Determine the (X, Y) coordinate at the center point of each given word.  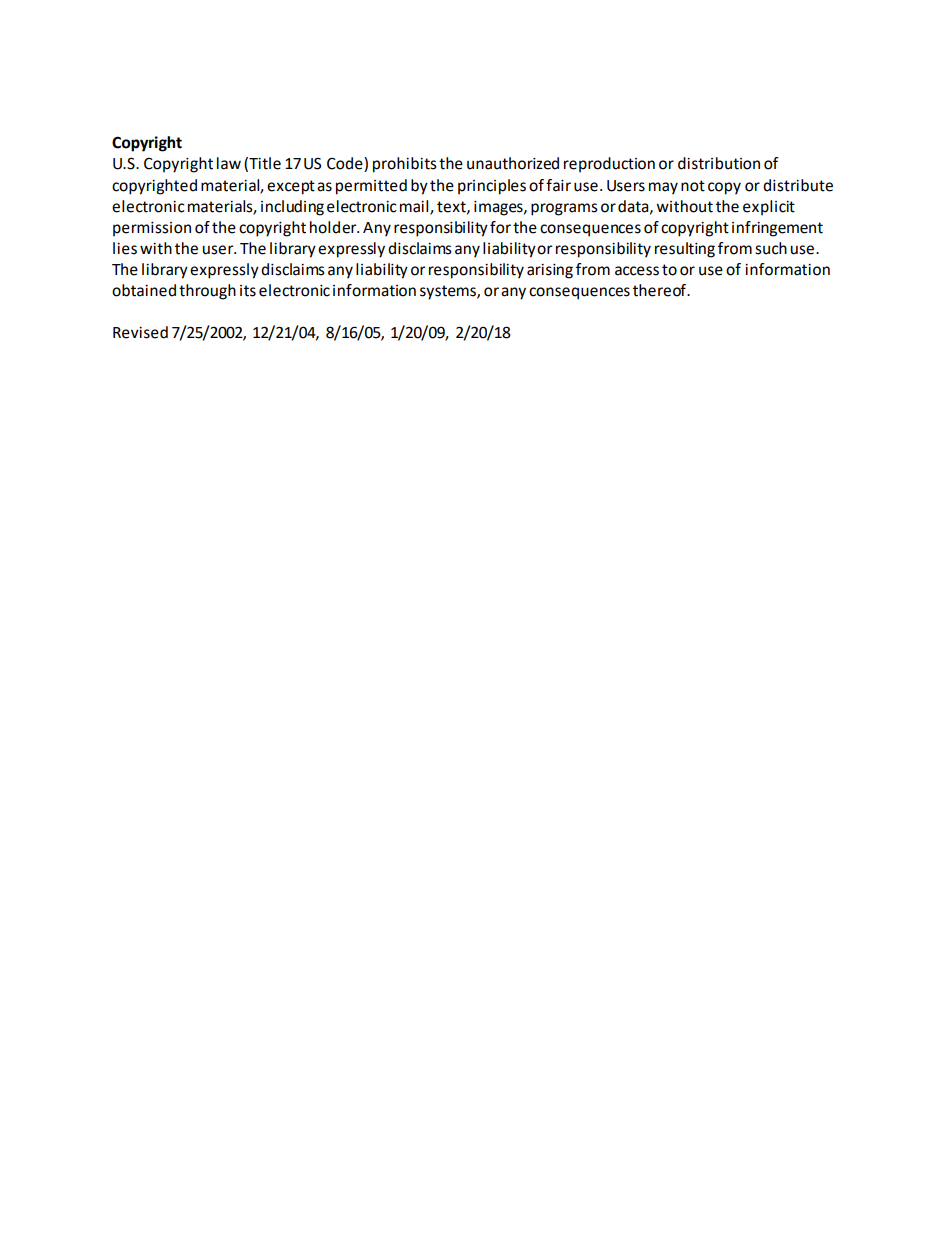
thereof (661, 290)
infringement (777, 229)
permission (152, 229)
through (207, 292)
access (637, 271)
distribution (719, 163)
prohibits (405, 165)
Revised (140, 332)
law (229, 163)
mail (415, 207)
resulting (685, 250)
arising (550, 271)
